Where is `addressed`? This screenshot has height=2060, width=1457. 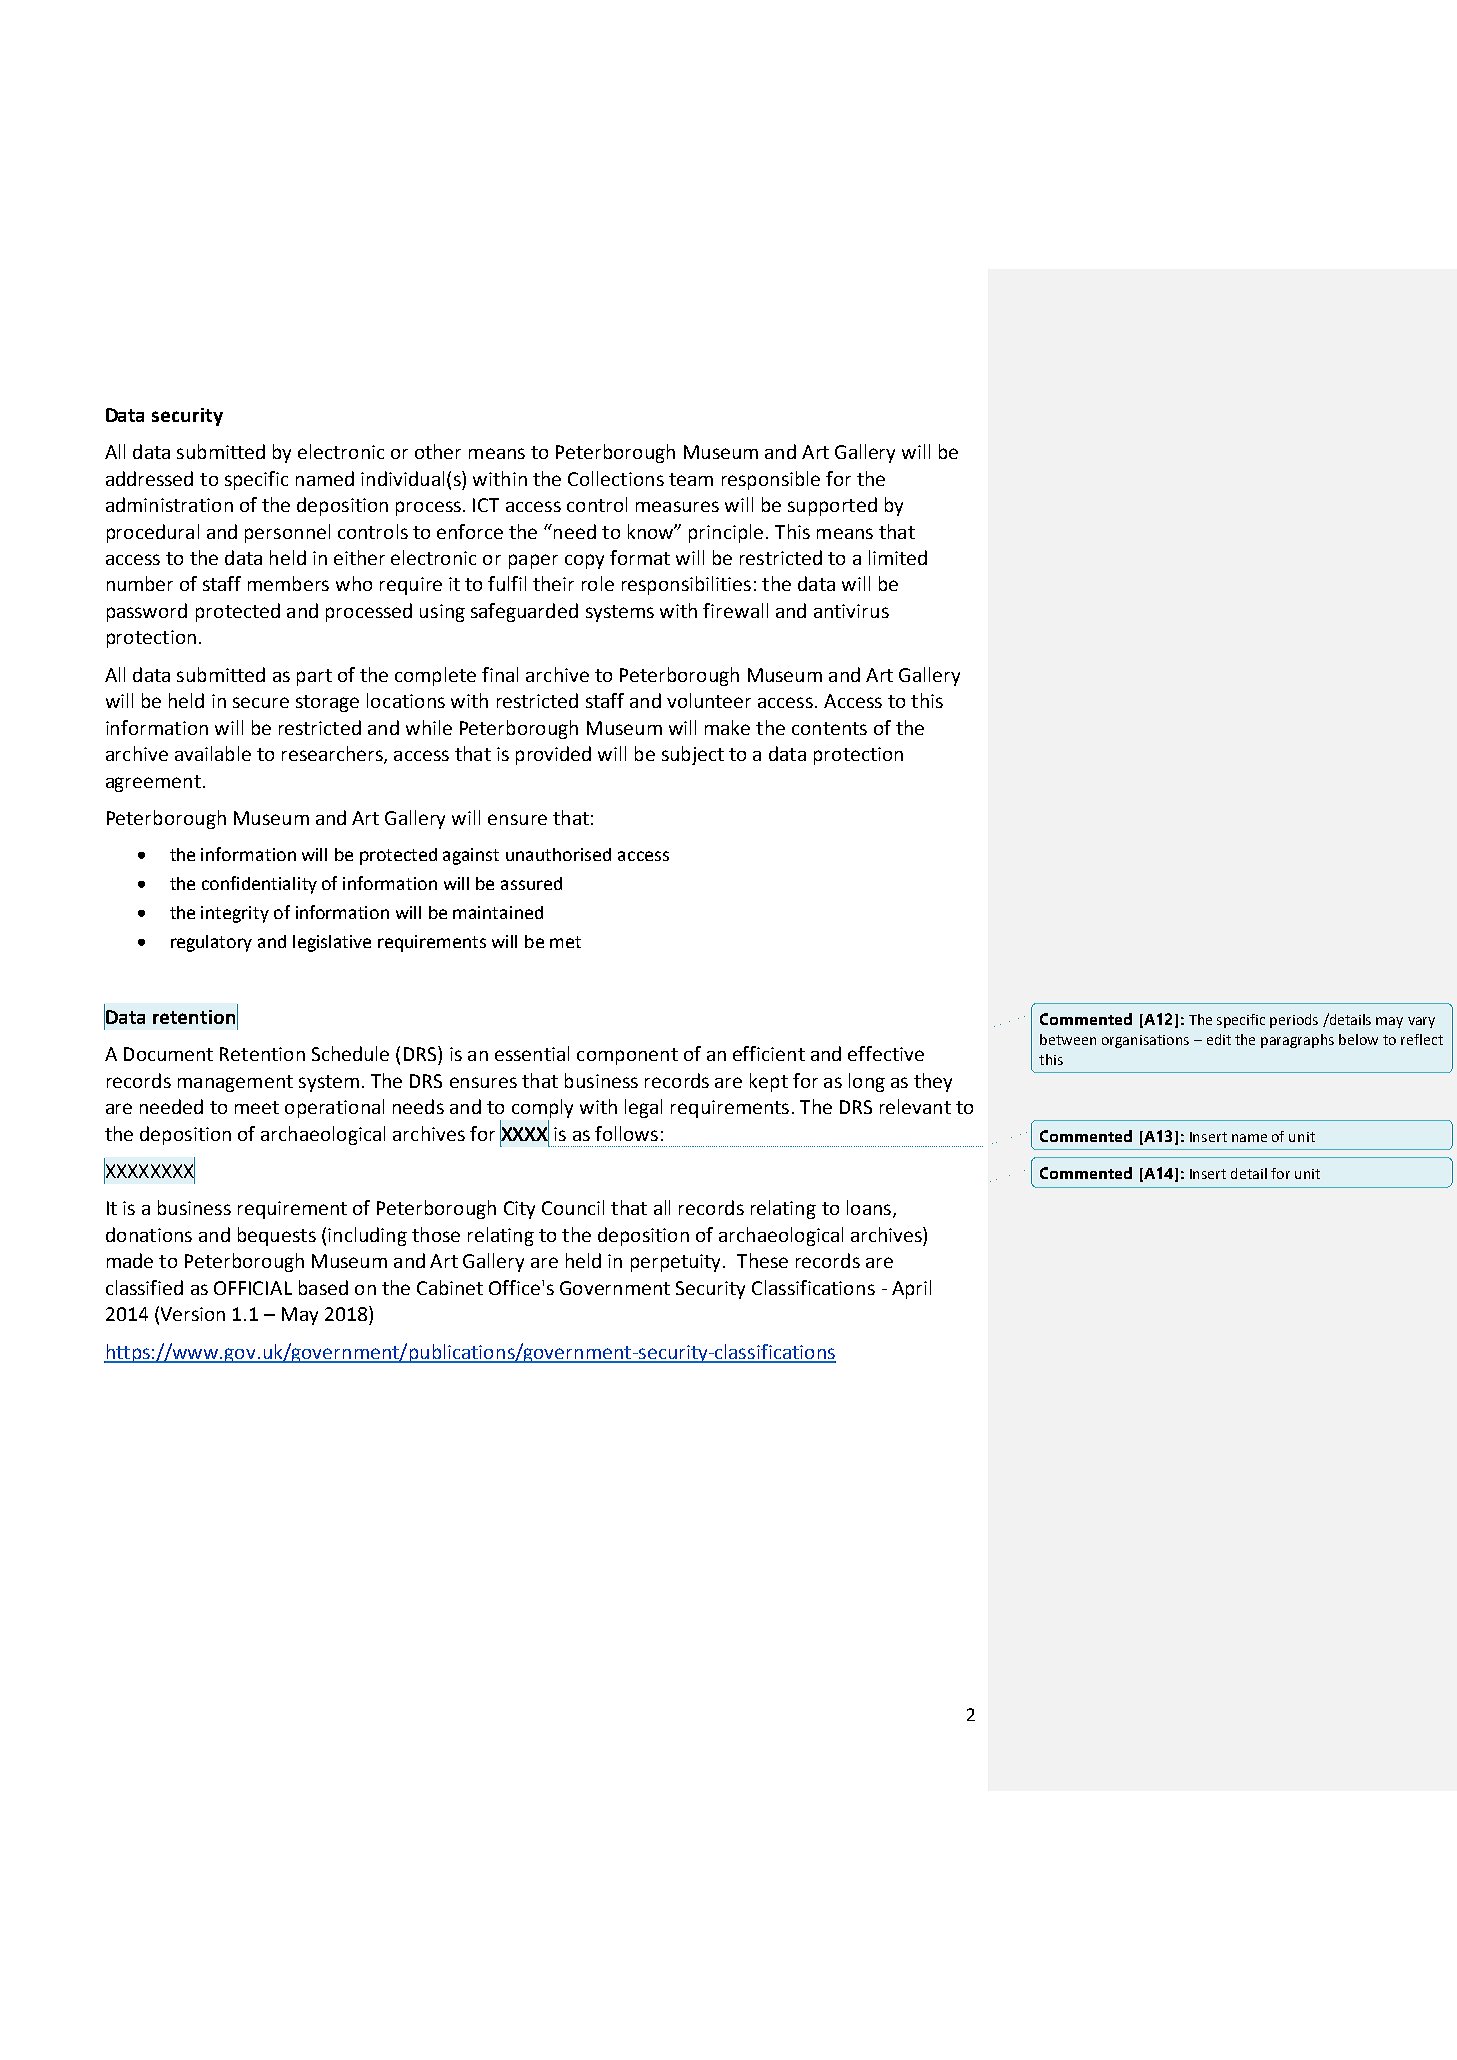 addressed is located at coordinates (149, 478).
